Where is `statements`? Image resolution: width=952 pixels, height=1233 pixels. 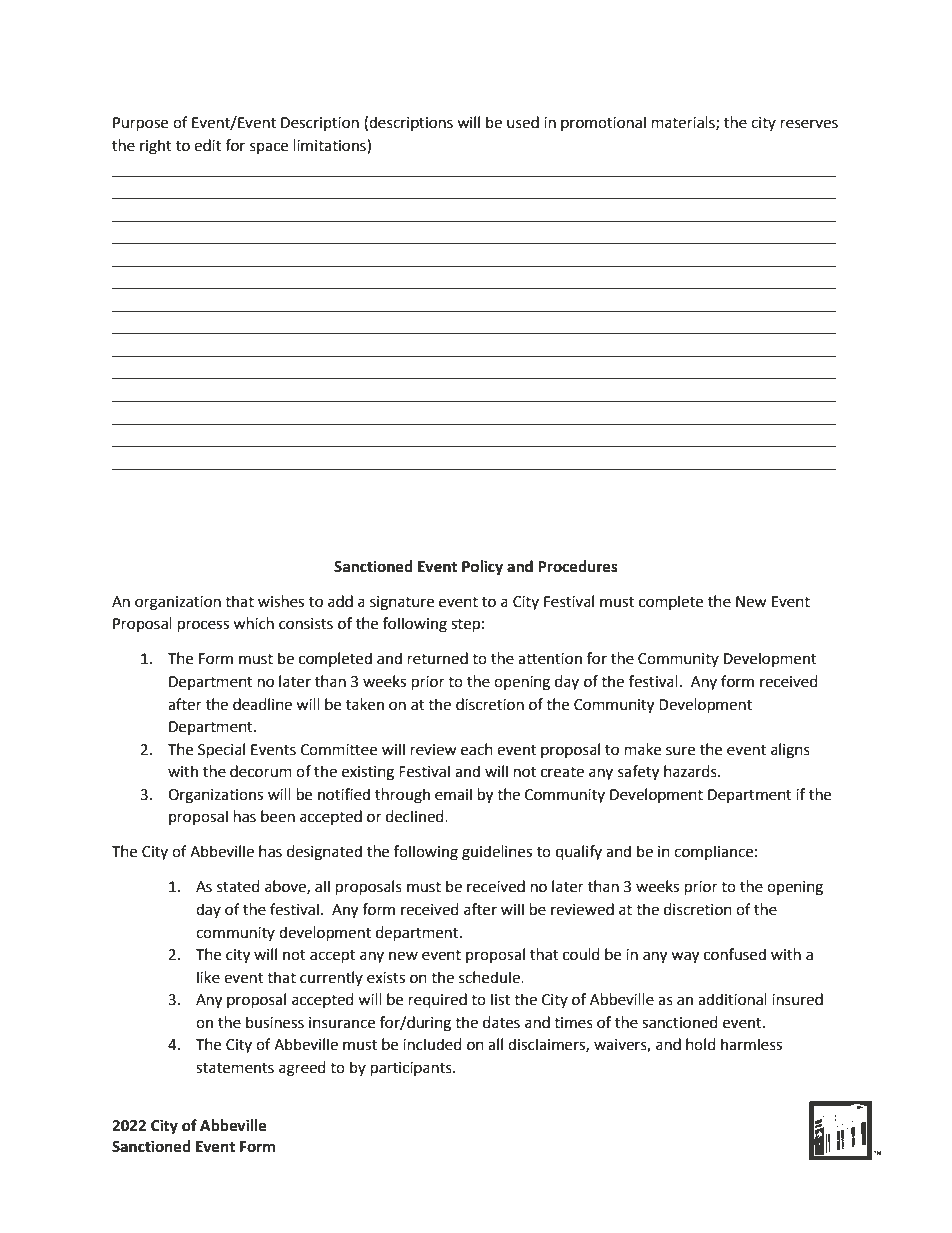
statements is located at coordinates (235, 1068).
